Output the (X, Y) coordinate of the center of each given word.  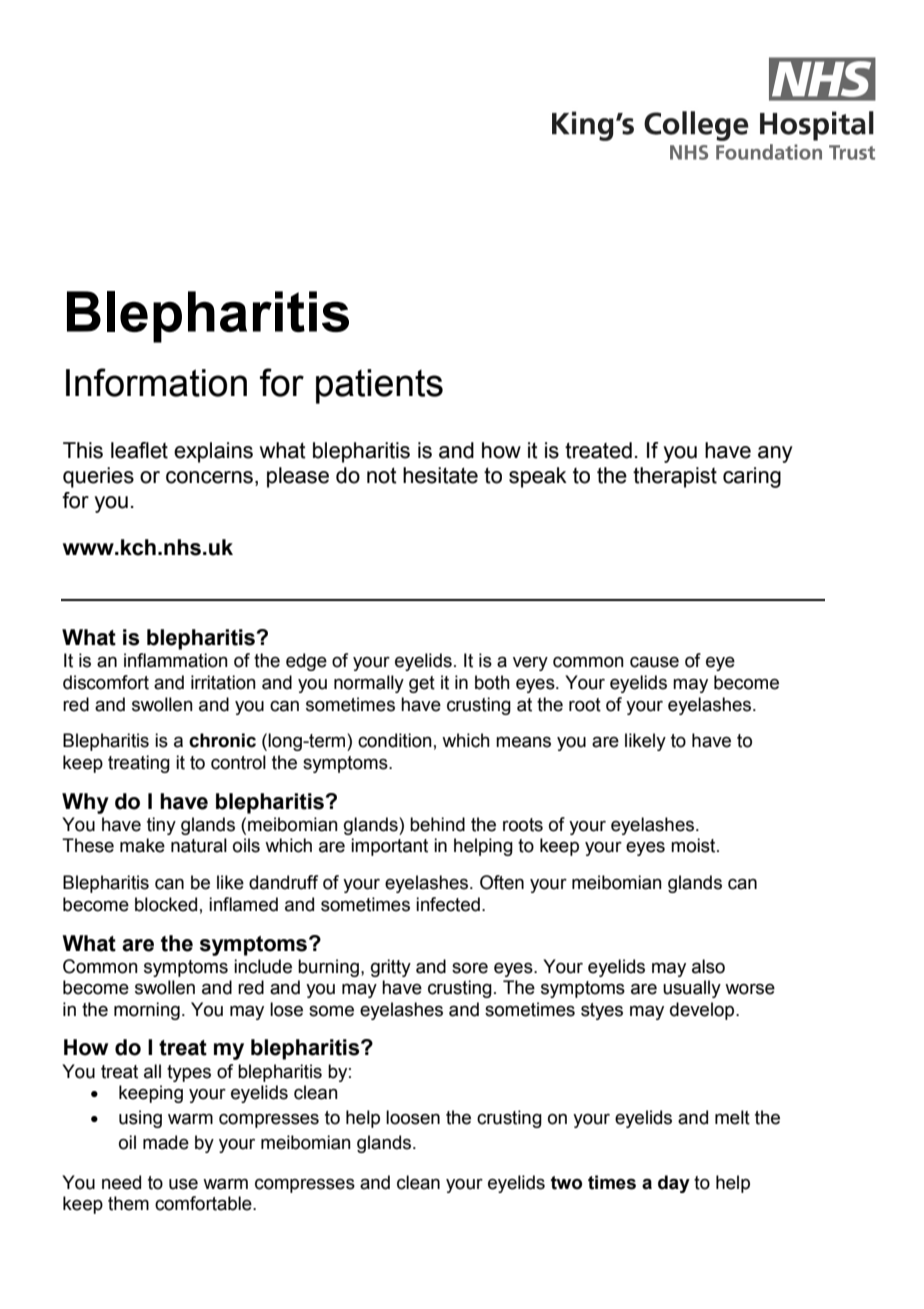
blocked (166, 904)
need (121, 1182)
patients (379, 386)
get (422, 684)
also (708, 966)
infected (448, 904)
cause (654, 662)
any (775, 454)
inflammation (176, 660)
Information (156, 382)
